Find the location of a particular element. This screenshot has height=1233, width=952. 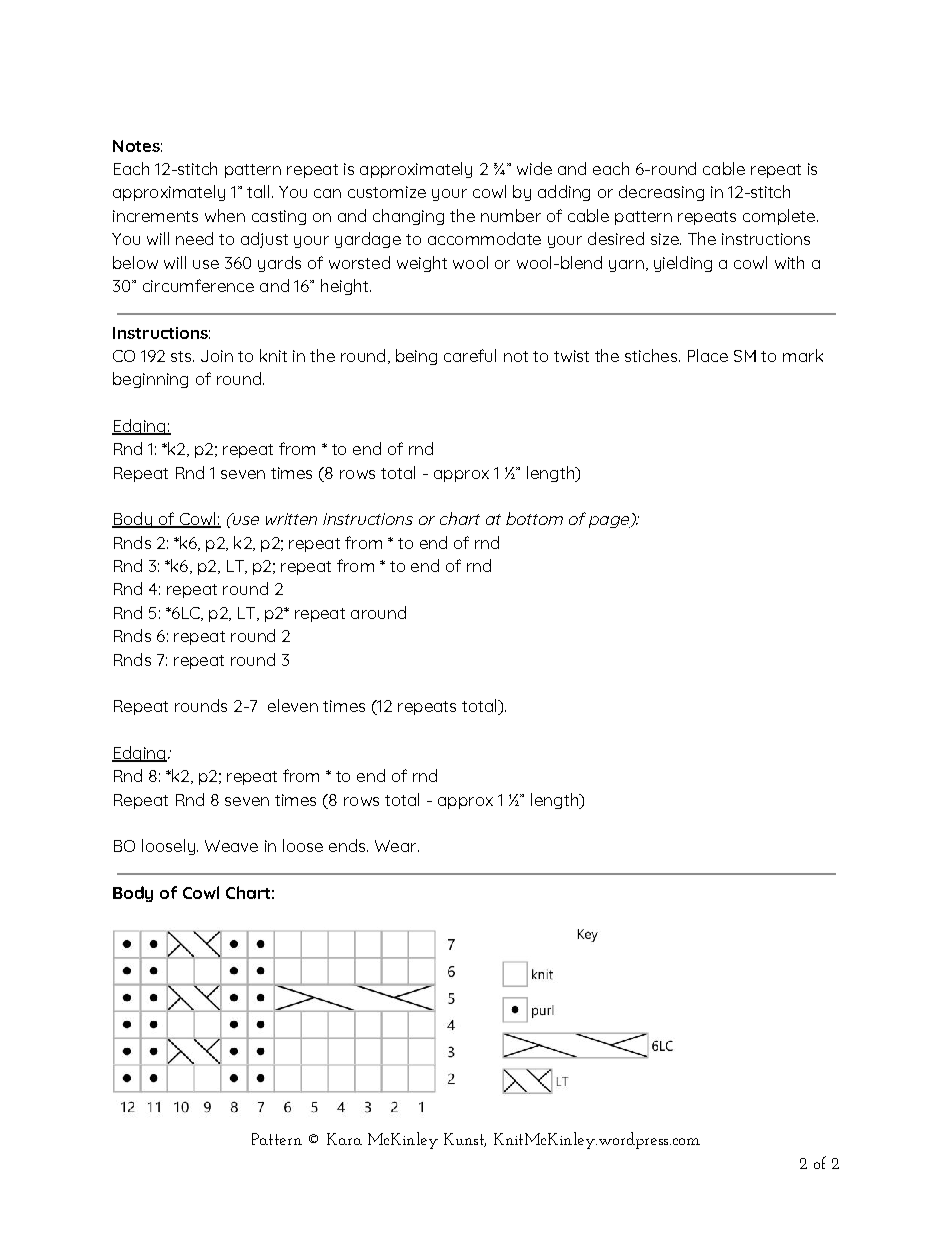

decreasing is located at coordinates (661, 193).
